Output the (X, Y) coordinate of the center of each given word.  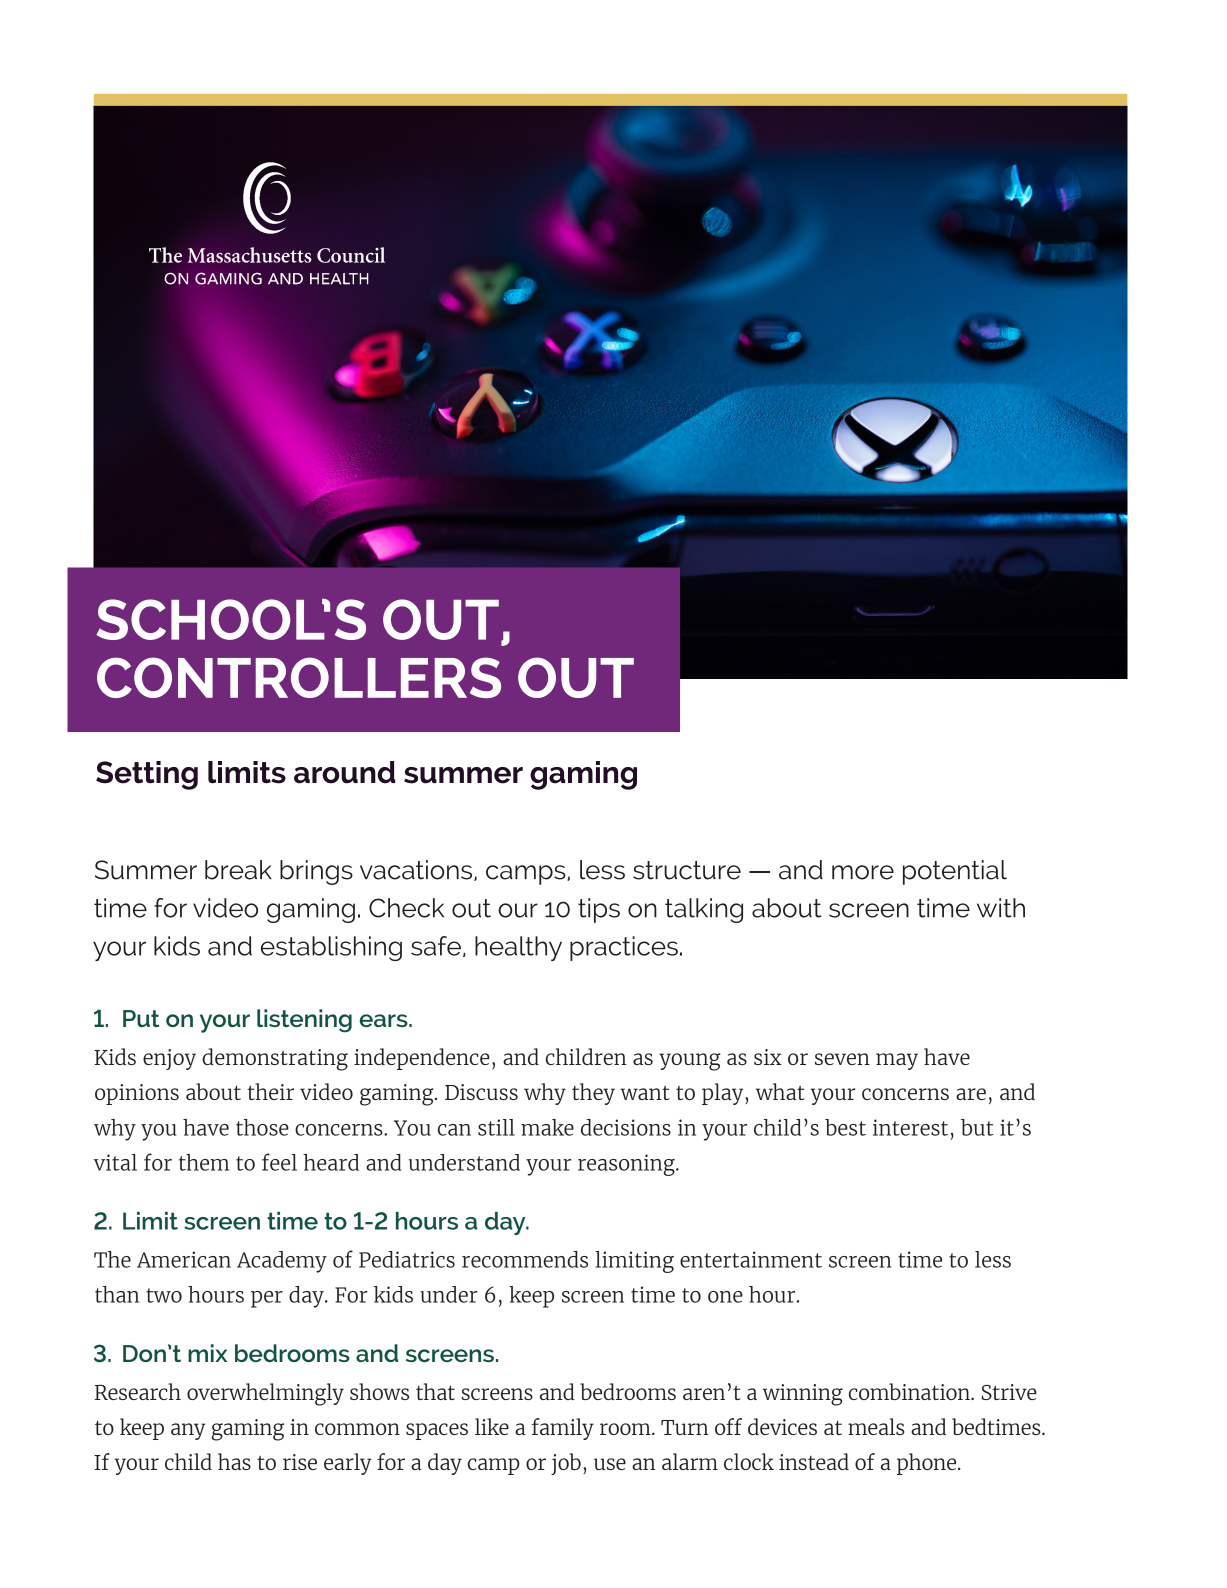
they (593, 1094)
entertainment (751, 1259)
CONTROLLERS (299, 677)
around (345, 772)
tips (599, 910)
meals (876, 1426)
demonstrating (275, 1059)
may (897, 1061)
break (238, 870)
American (184, 1259)
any (188, 1431)
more (863, 872)
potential (955, 872)
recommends (525, 1259)
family (563, 1429)
